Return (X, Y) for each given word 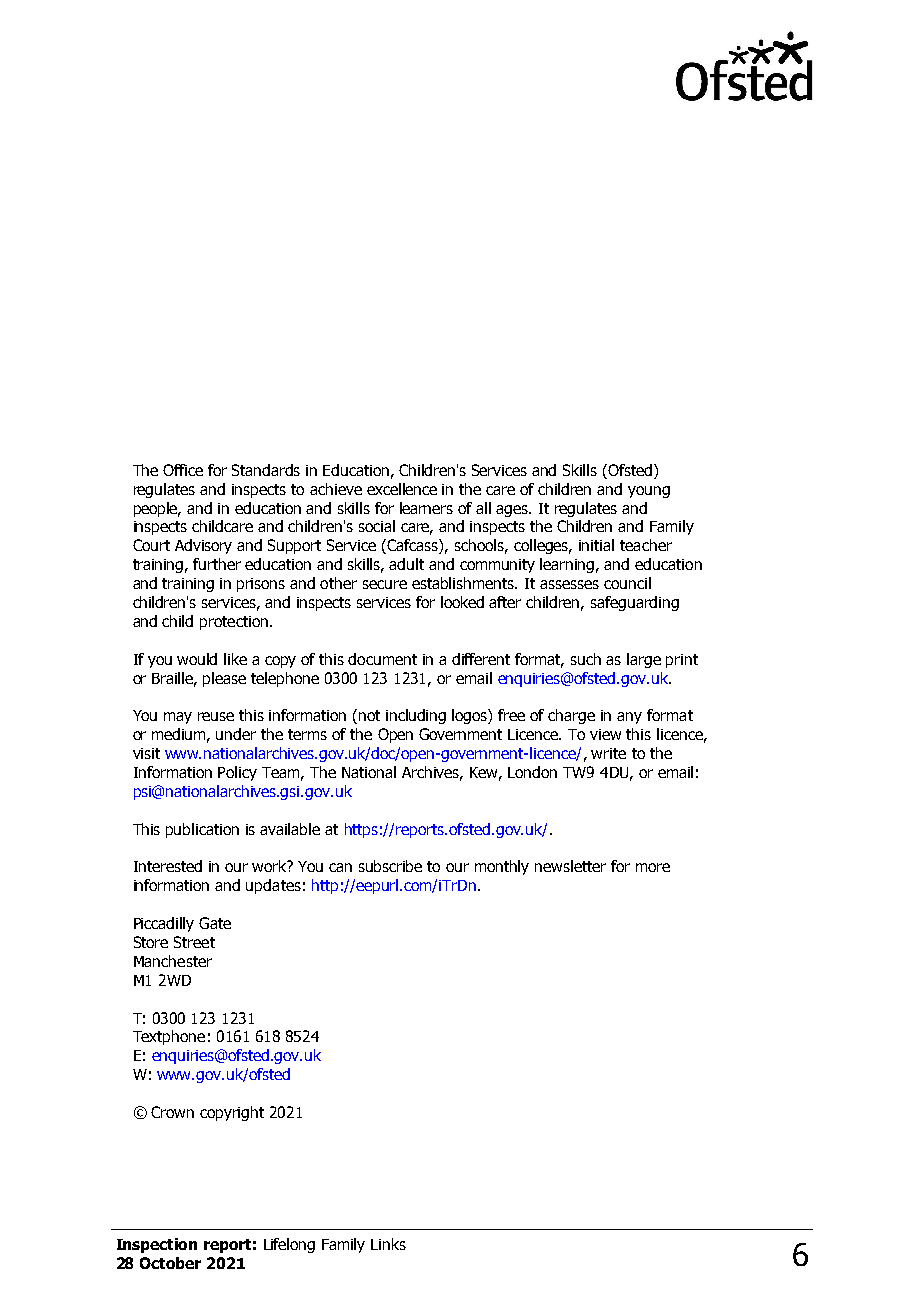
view (605, 734)
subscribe (390, 866)
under (236, 734)
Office (183, 470)
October (170, 1263)
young (649, 492)
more (653, 867)
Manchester (173, 961)
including (416, 716)
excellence (402, 489)
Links (388, 1244)
